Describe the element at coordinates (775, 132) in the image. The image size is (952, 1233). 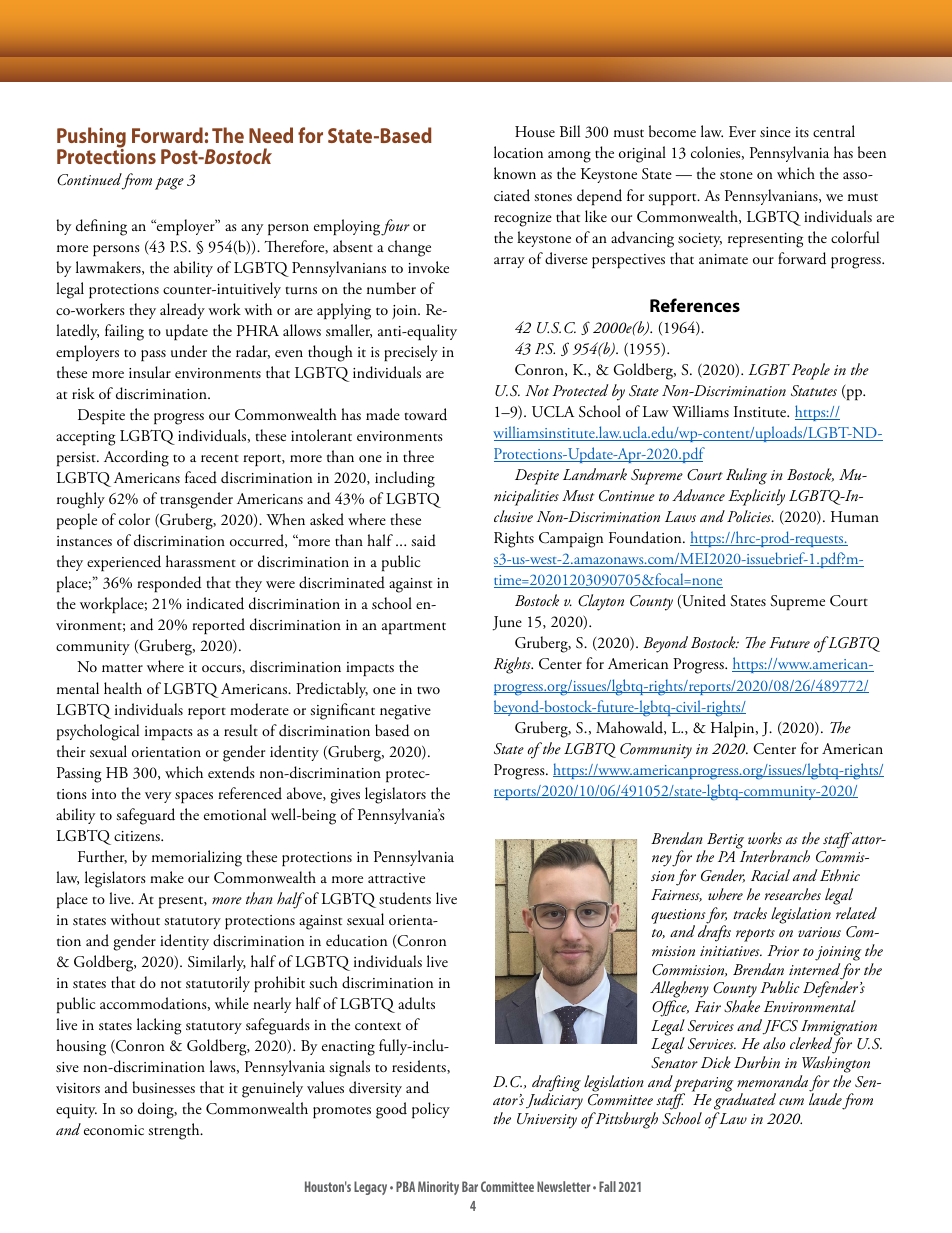
I see `since` at that location.
